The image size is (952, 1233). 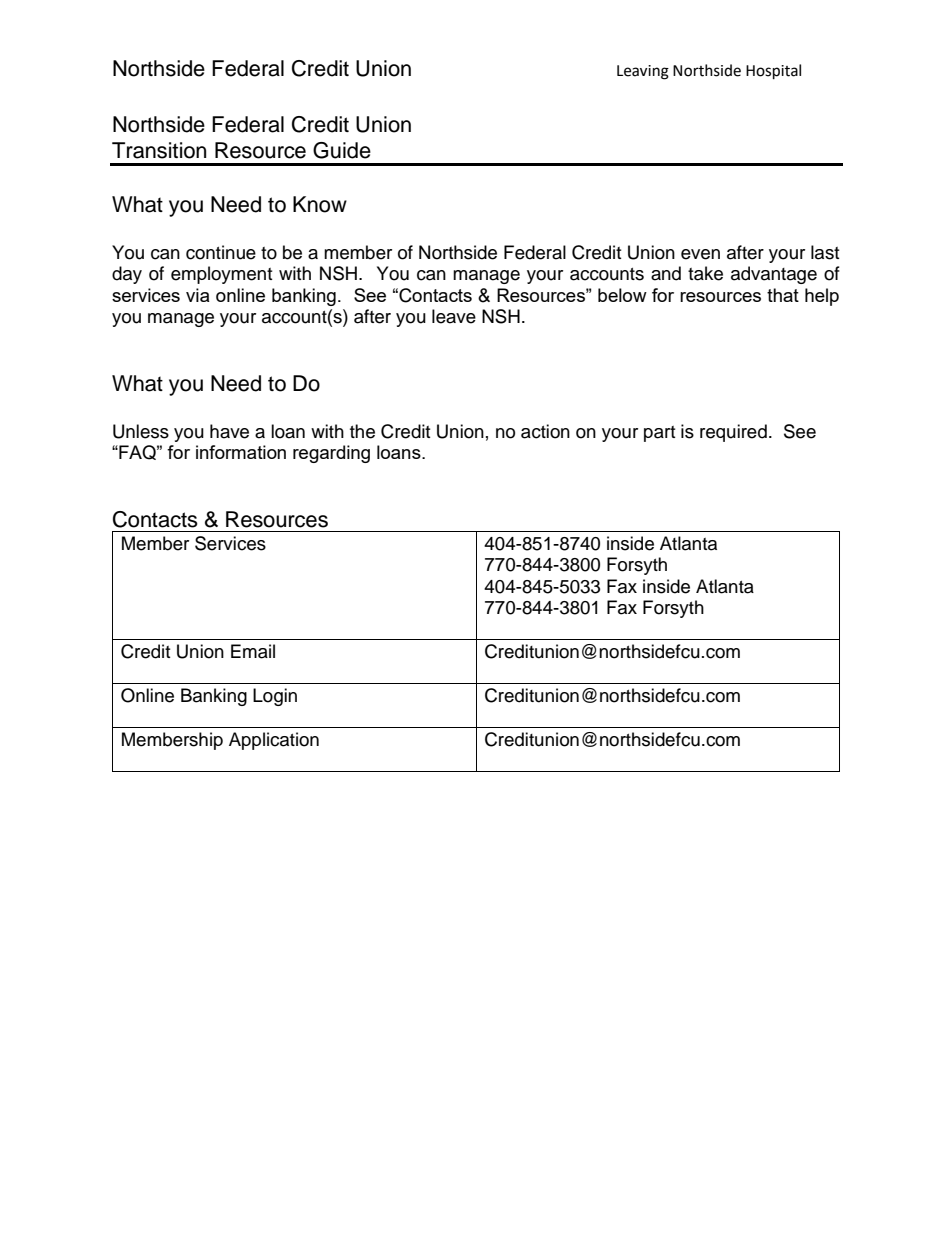 What do you see at coordinates (274, 741) in the screenshot?
I see `Application` at bounding box center [274, 741].
